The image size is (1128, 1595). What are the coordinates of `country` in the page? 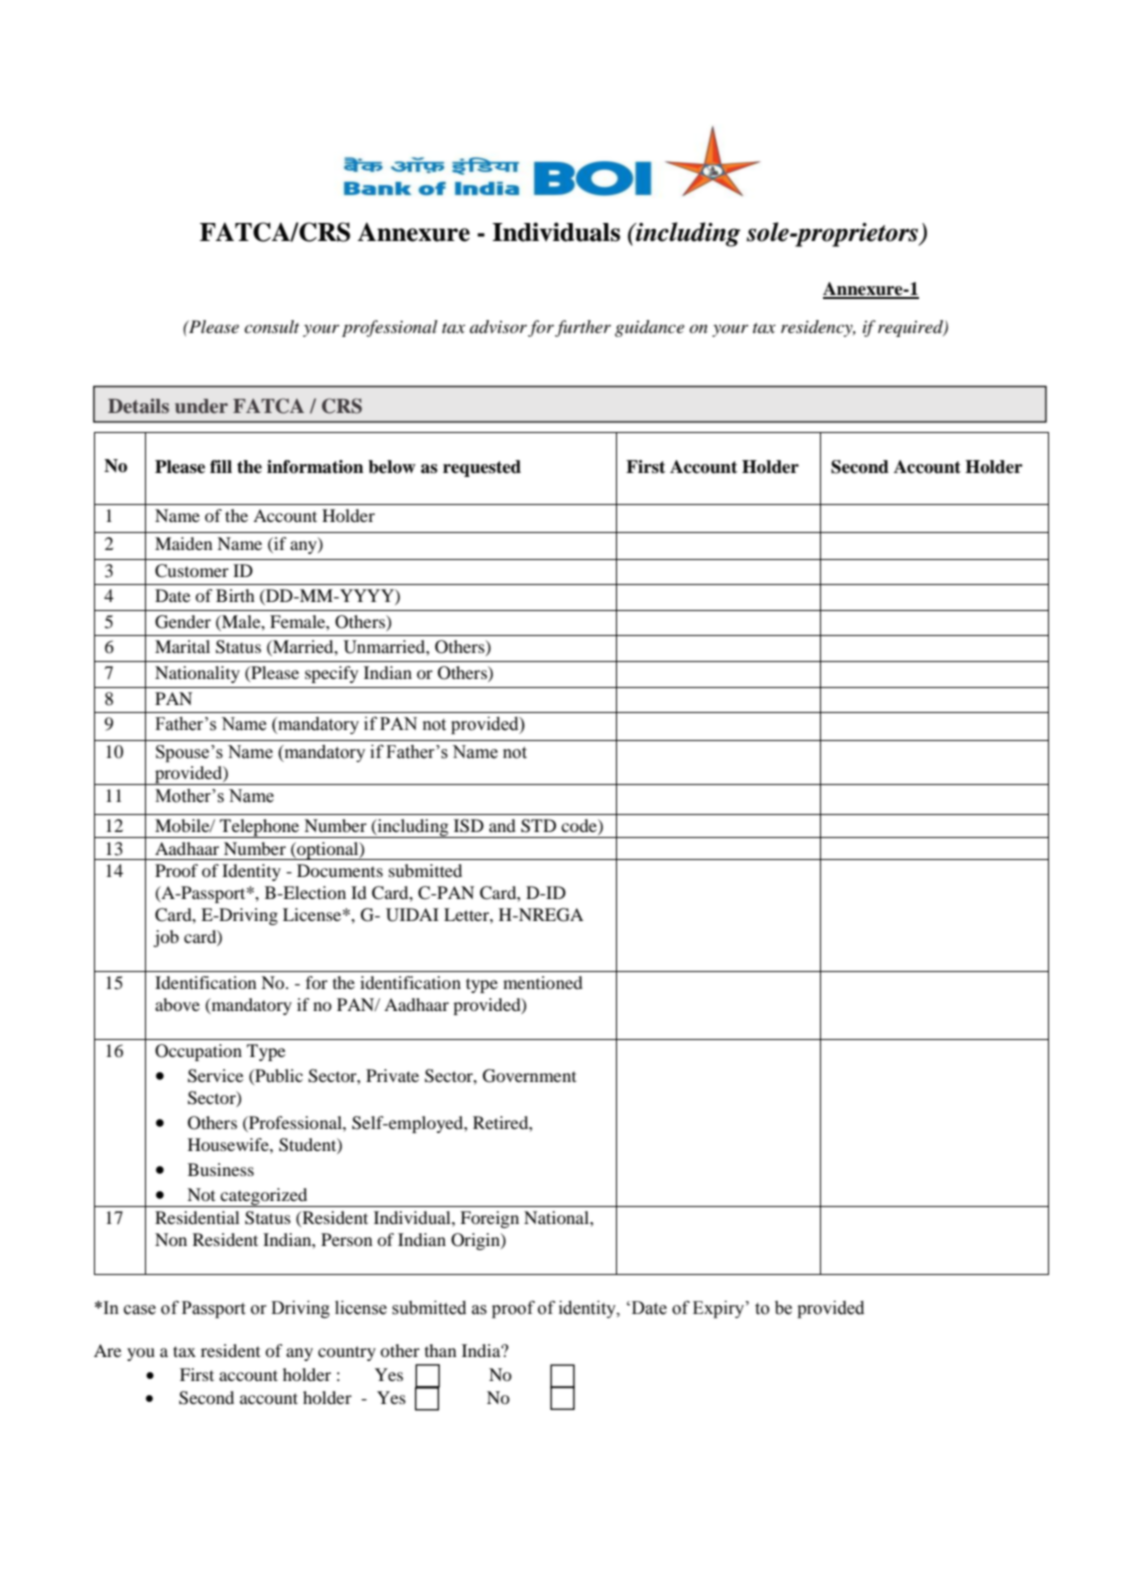 It's located at (347, 1353).
